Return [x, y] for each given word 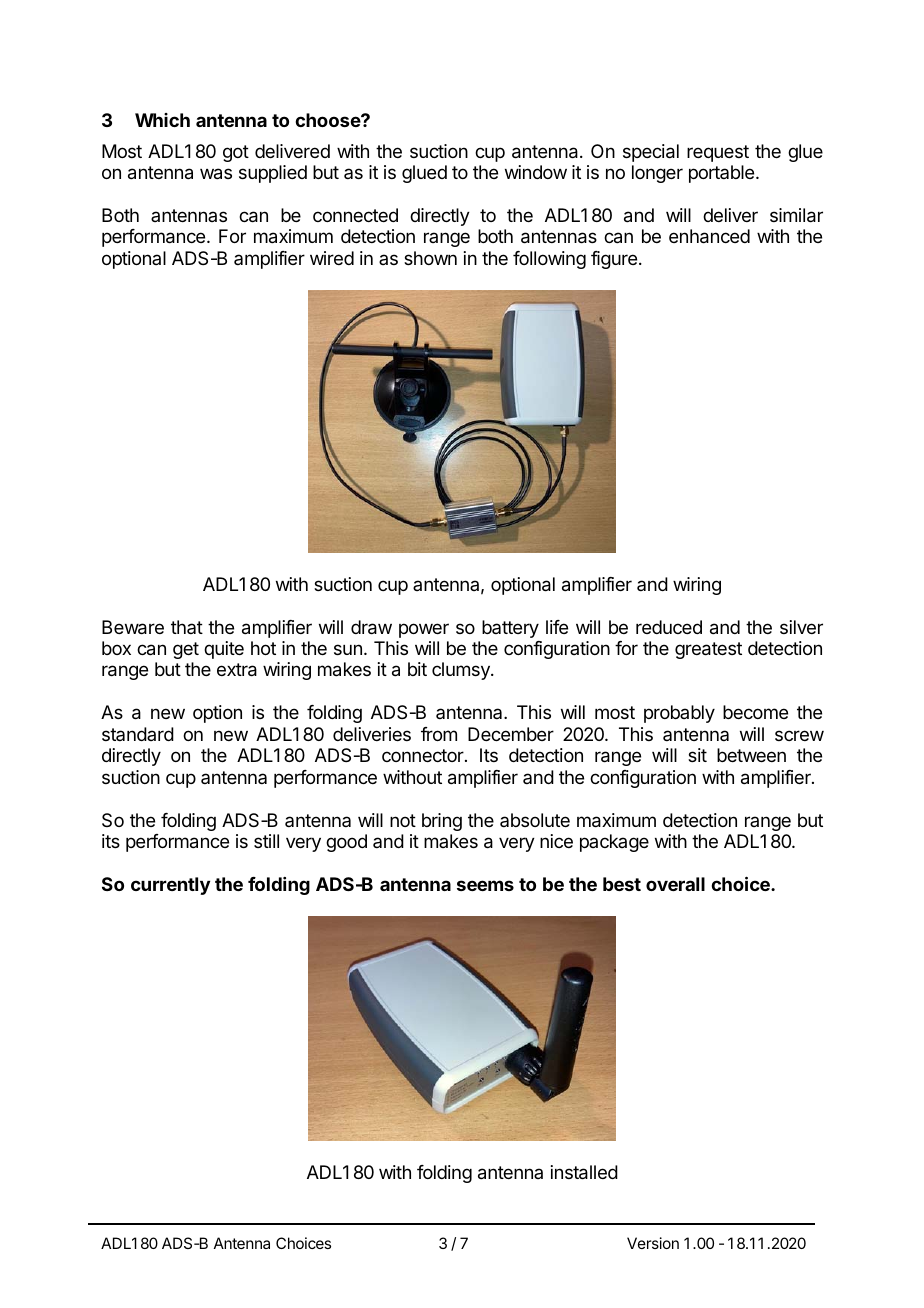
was [216, 174]
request [718, 153]
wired [332, 258]
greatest [708, 650]
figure [614, 260]
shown [430, 258]
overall [675, 884]
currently [170, 886]
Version [653, 1243]
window [536, 172]
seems [485, 885]
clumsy [462, 671]
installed [584, 1172]
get [186, 650]
